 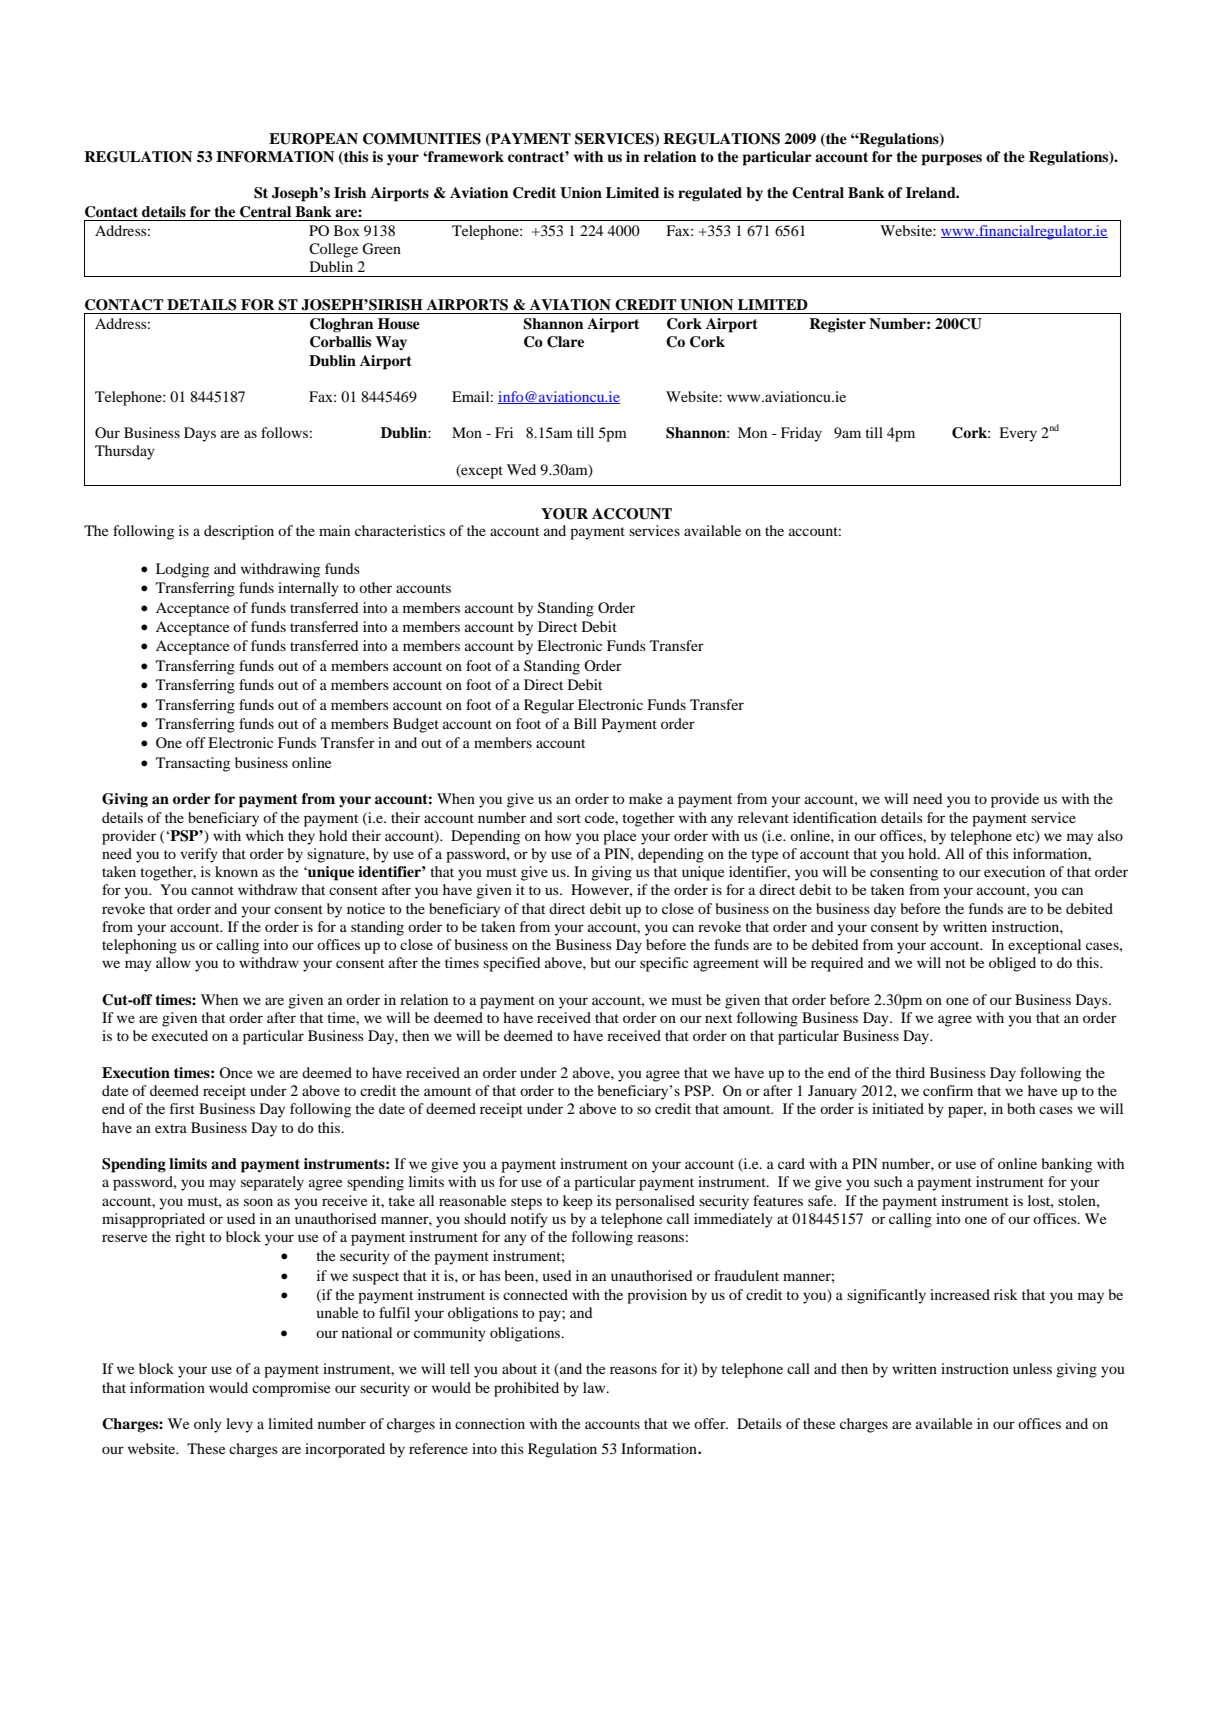 I want to click on make, so click(x=645, y=798).
